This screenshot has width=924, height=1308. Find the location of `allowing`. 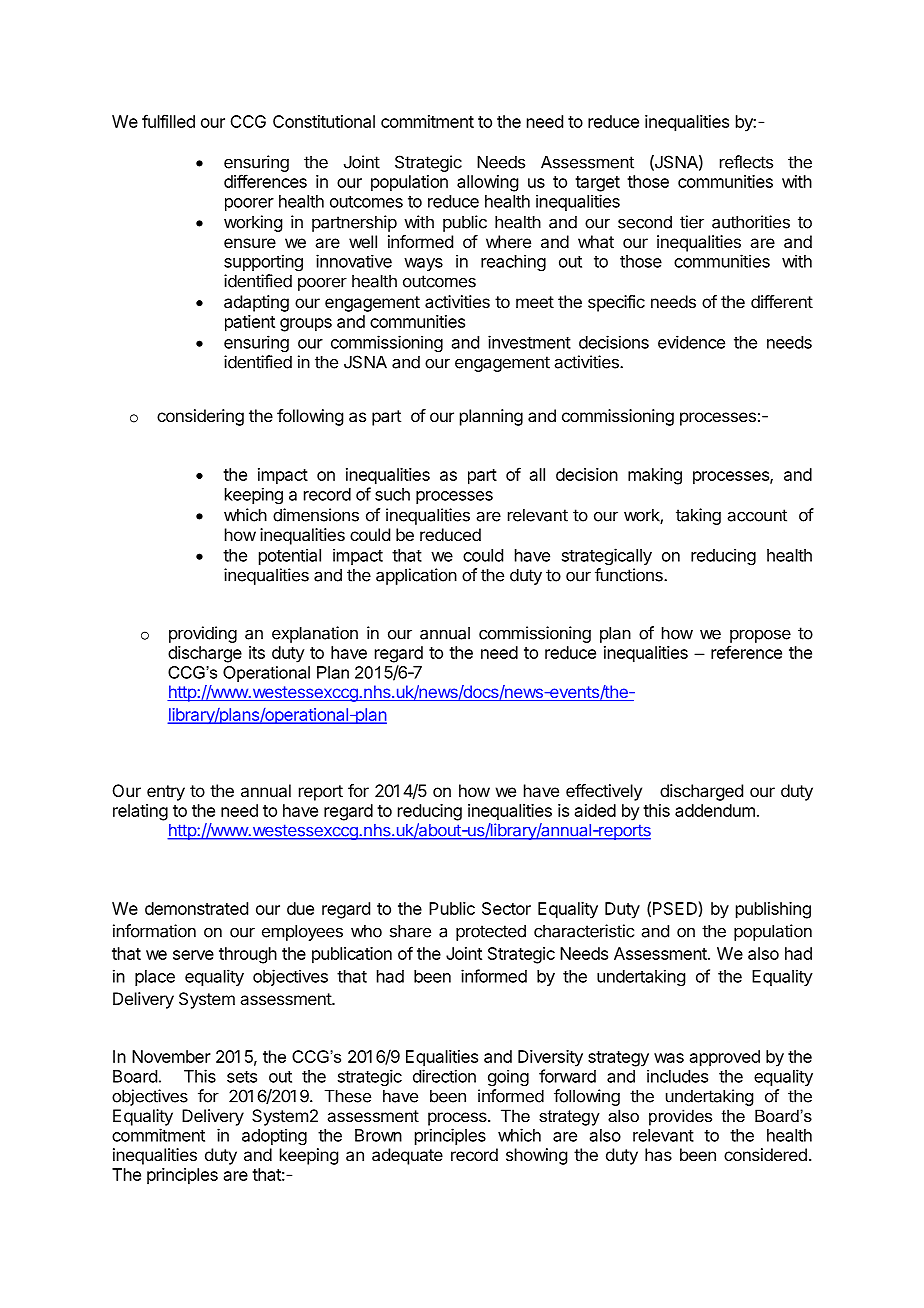

allowing is located at coordinates (487, 183).
